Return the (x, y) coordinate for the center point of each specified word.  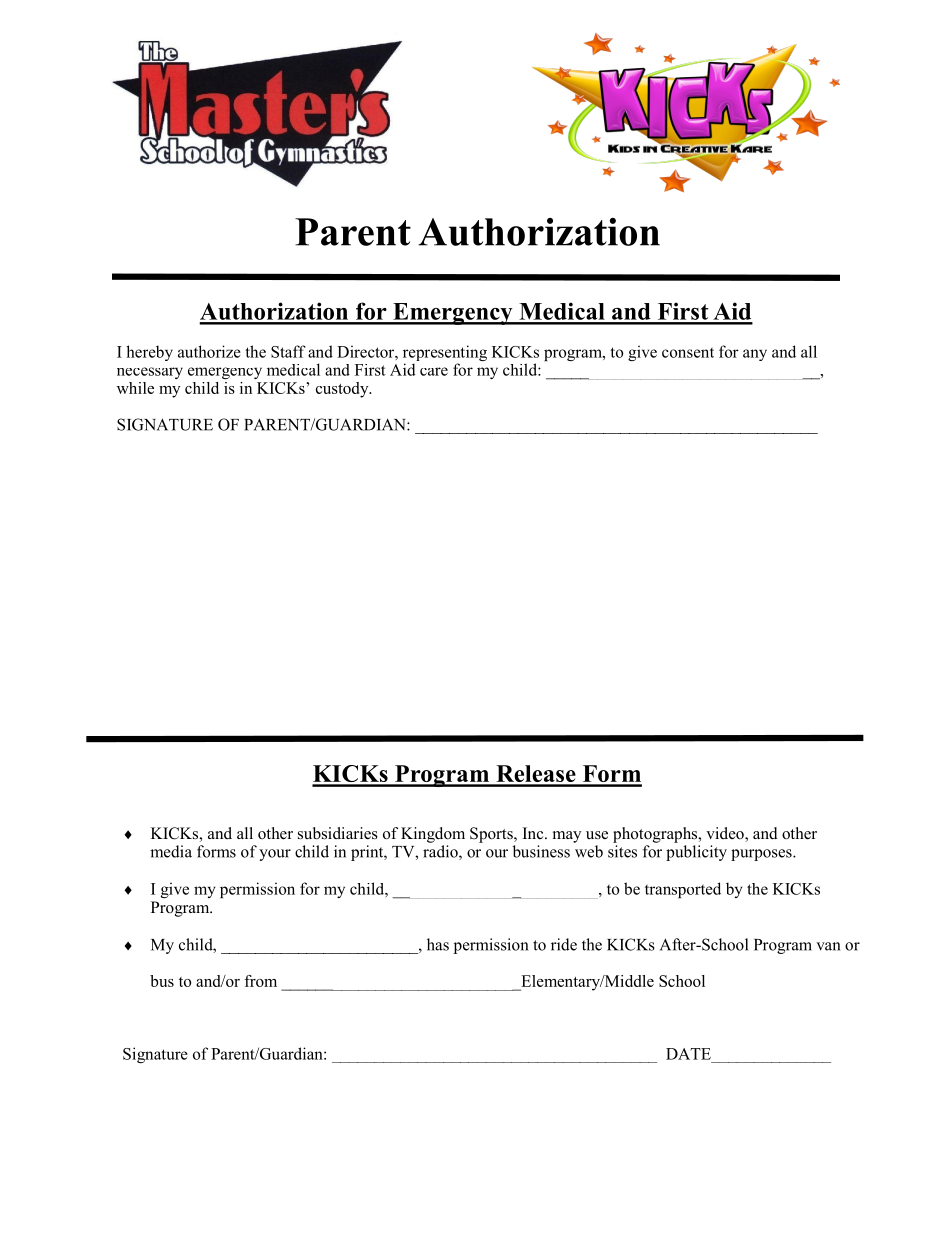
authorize (209, 351)
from (260, 981)
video (726, 834)
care (434, 371)
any (755, 355)
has (438, 944)
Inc (534, 833)
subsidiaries (338, 833)
